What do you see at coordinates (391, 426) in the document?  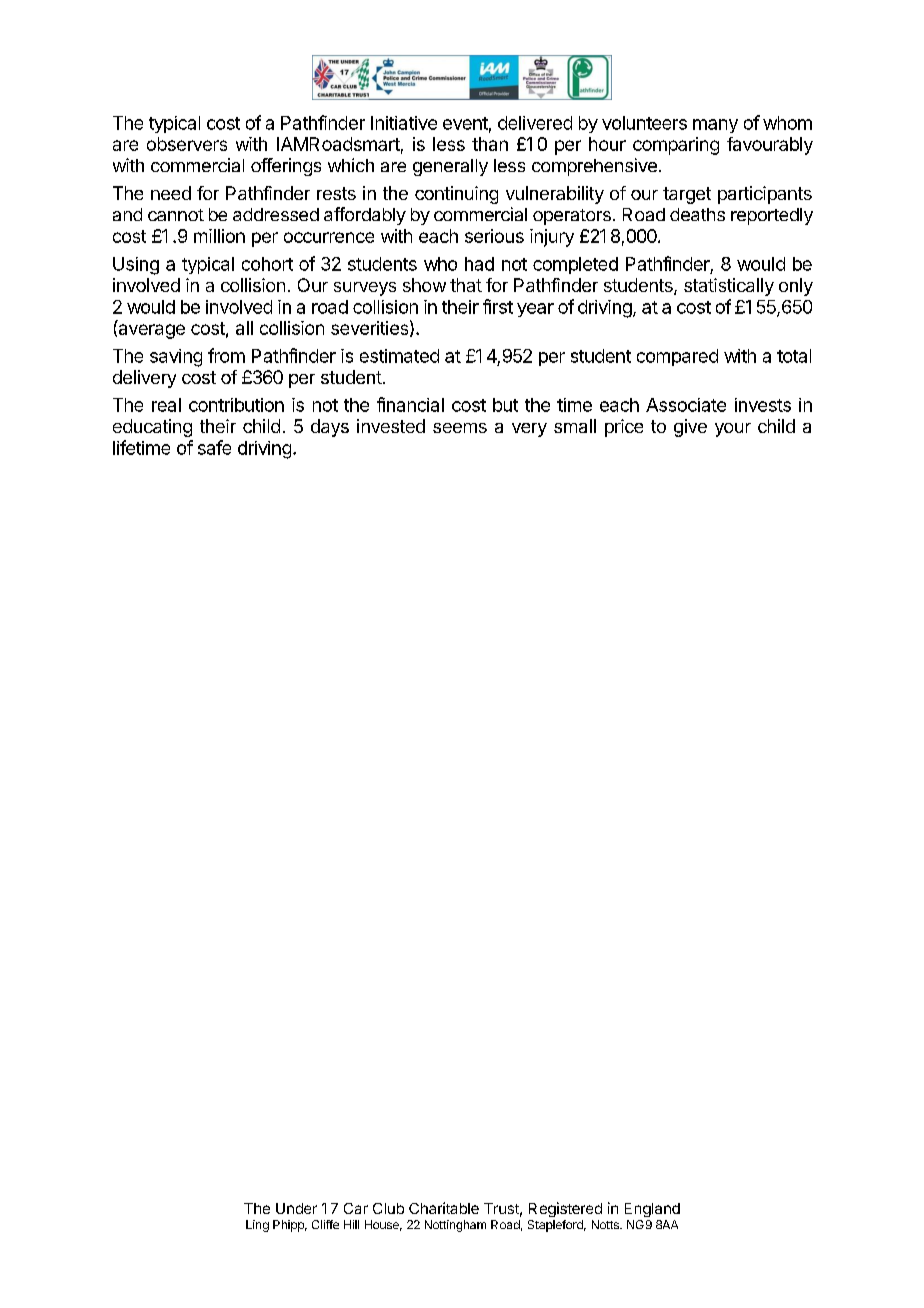 I see `invested` at bounding box center [391, 426].
